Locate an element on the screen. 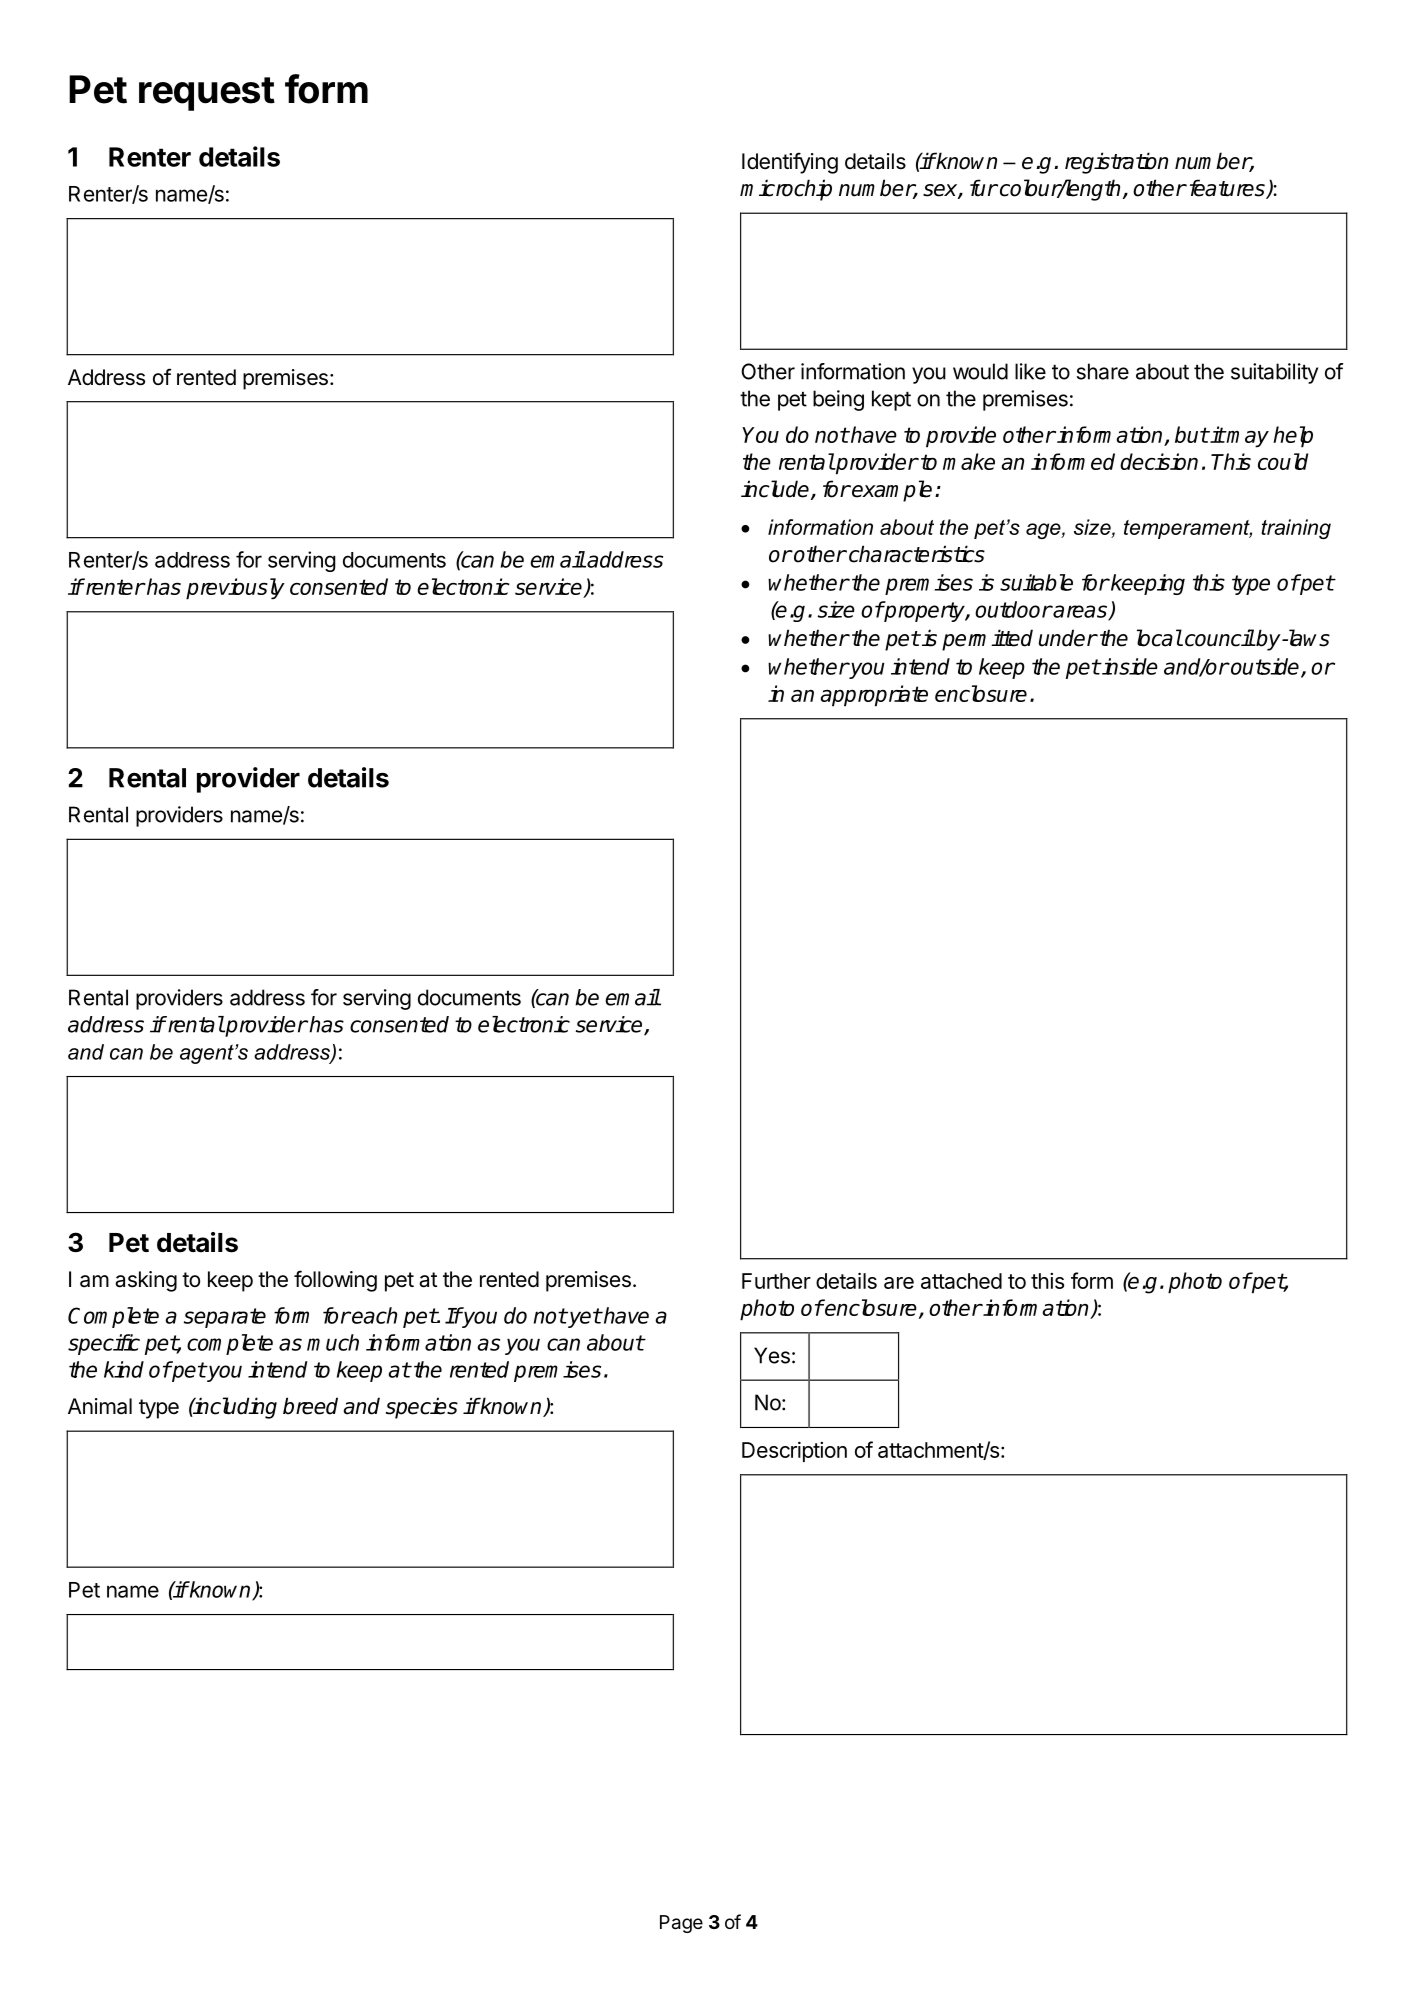 Image resolution: width=1414 pixels, height=2000 pixels. species is located at coordinates (422, 1408).
